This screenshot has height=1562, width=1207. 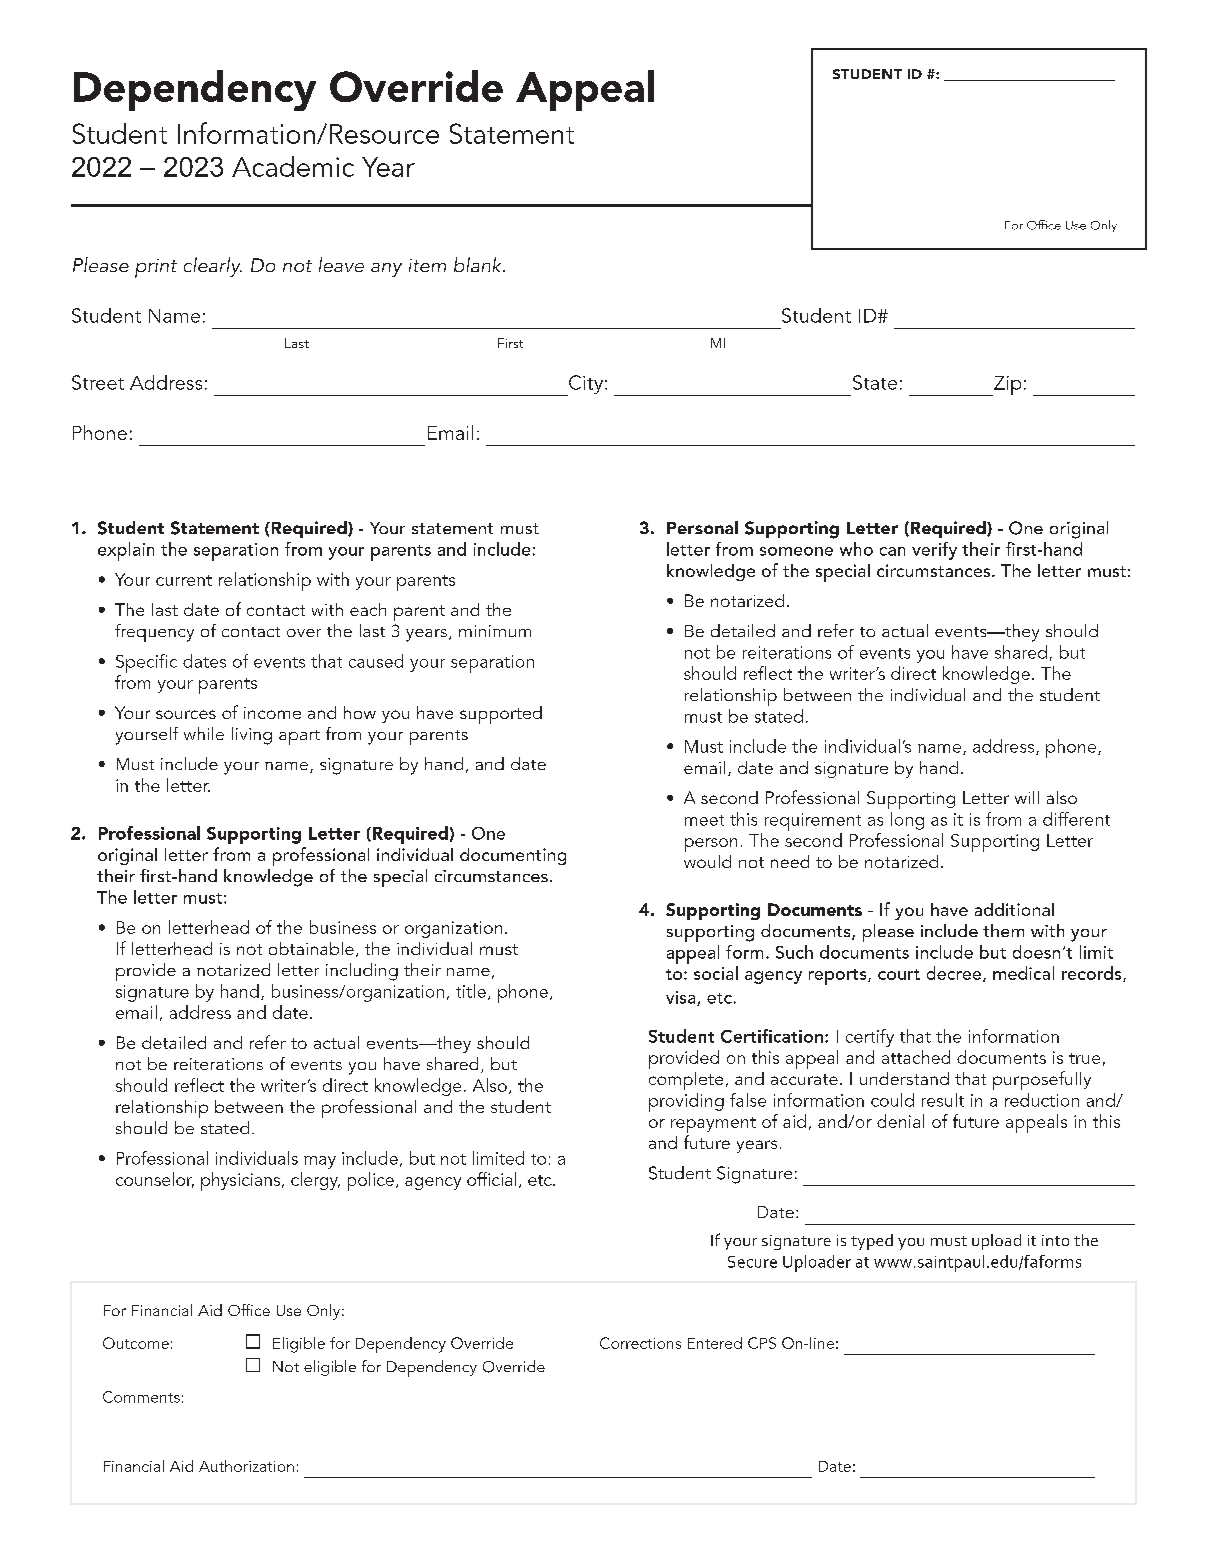 I want to click on blank, so click(x=479, y=264).
